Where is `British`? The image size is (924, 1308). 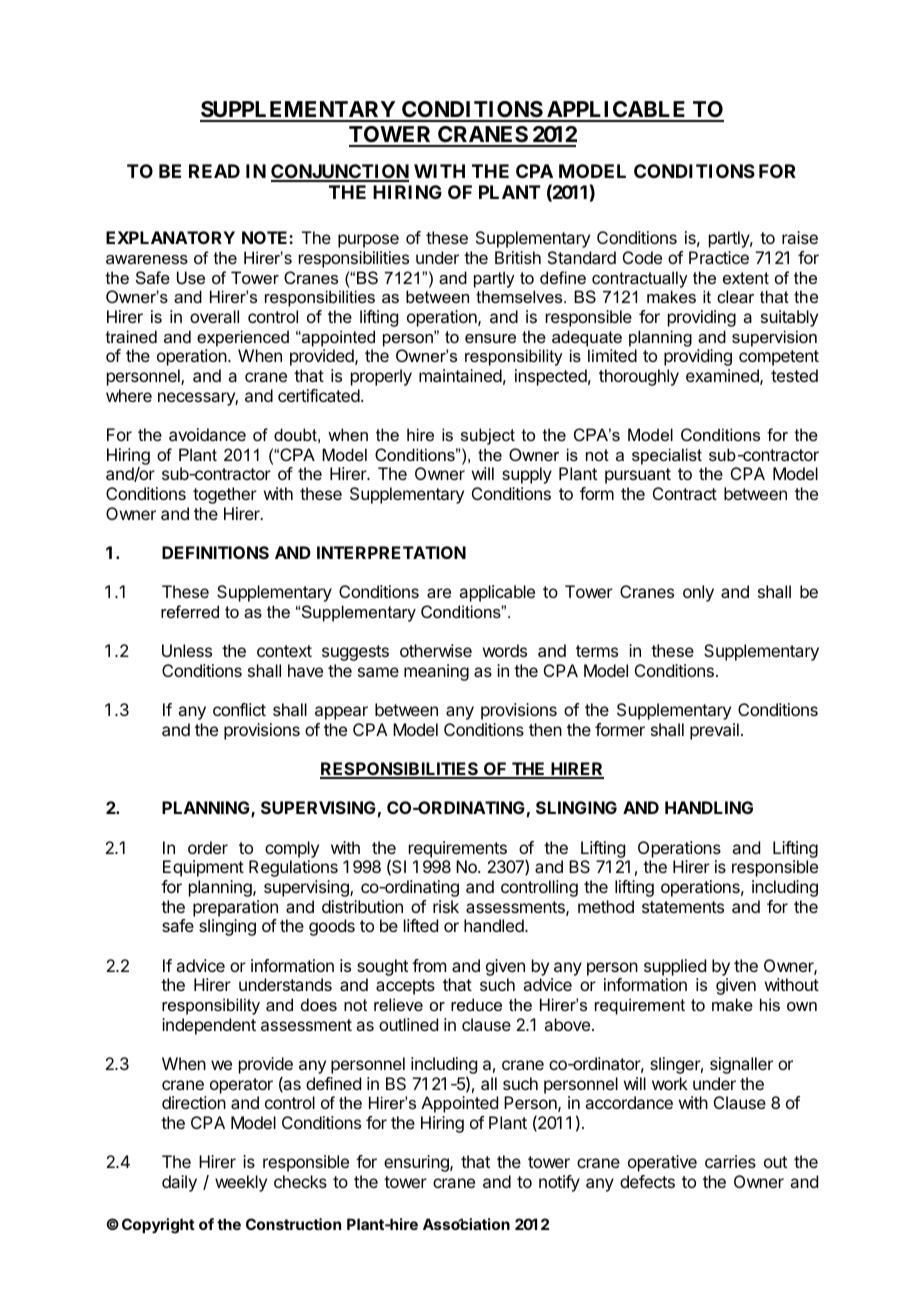 British is located at coordinates (518, 257).
